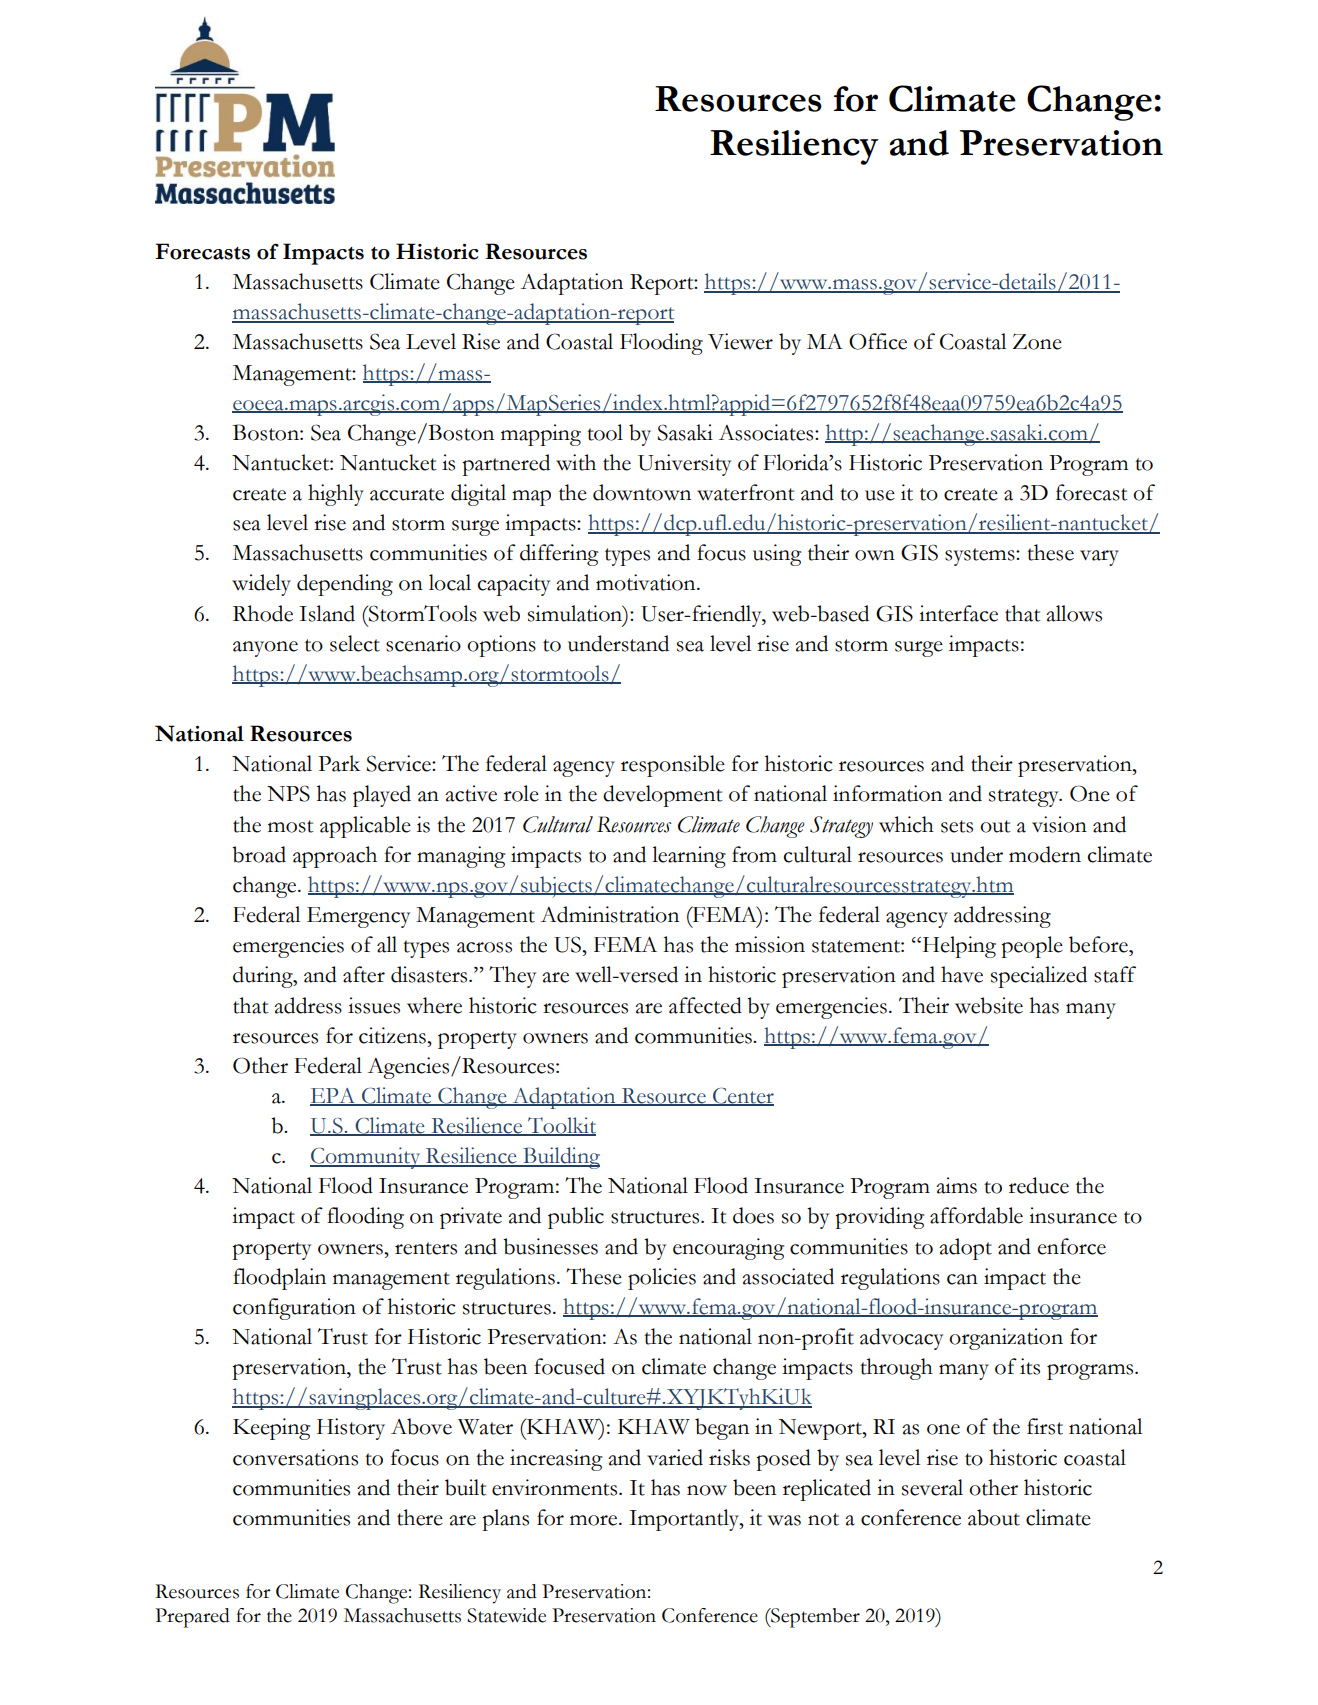 The width and height of the screenshot is (1318, 1705). What do you see at coordinates (740, 341) in the screenshot?
I see `Viewer` at bounding box center [740, 341].
